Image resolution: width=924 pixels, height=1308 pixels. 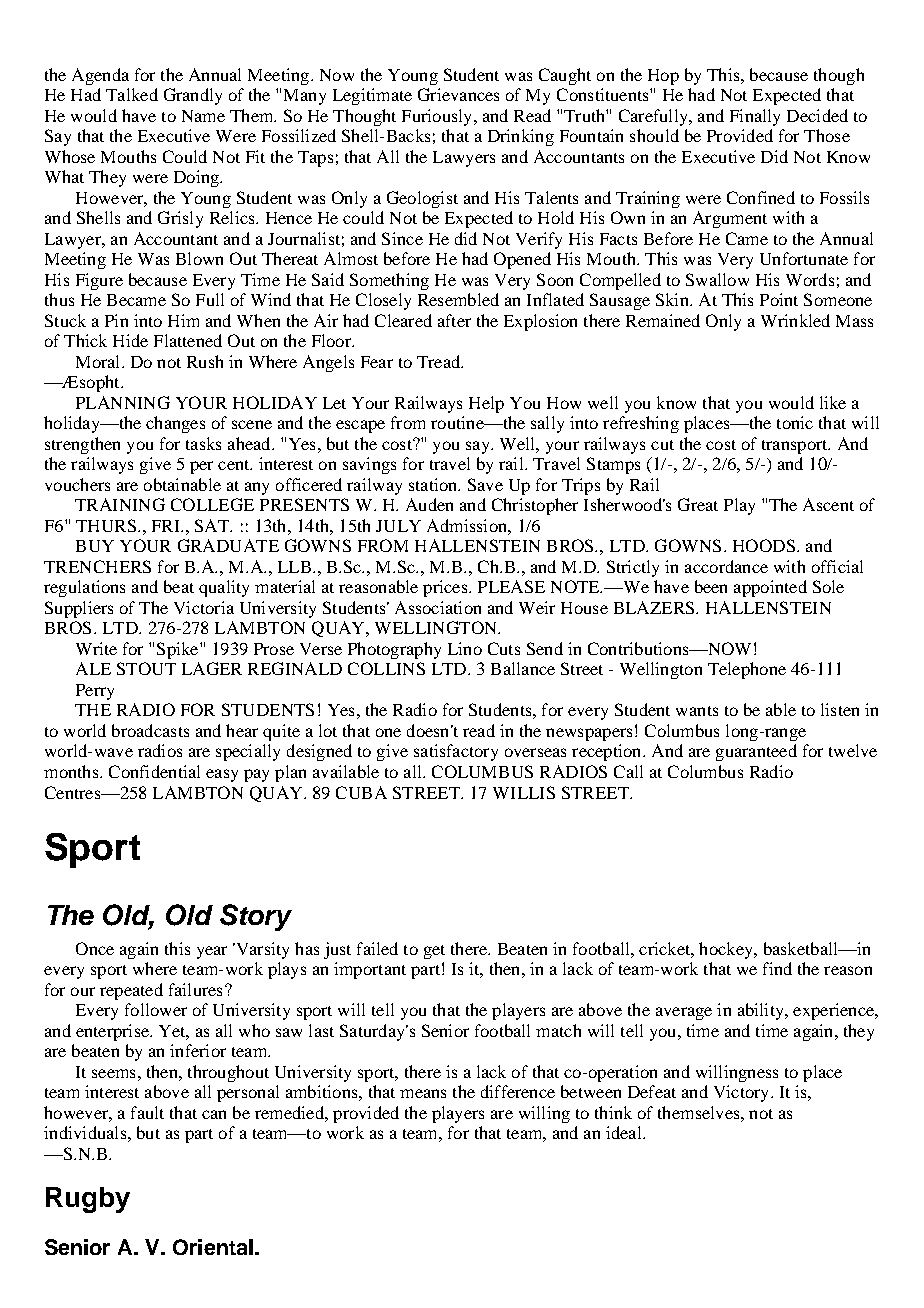 What do you see at coordinates (438, 117) in the page?
I see `Furiously` at bounding box center [438, 117].
